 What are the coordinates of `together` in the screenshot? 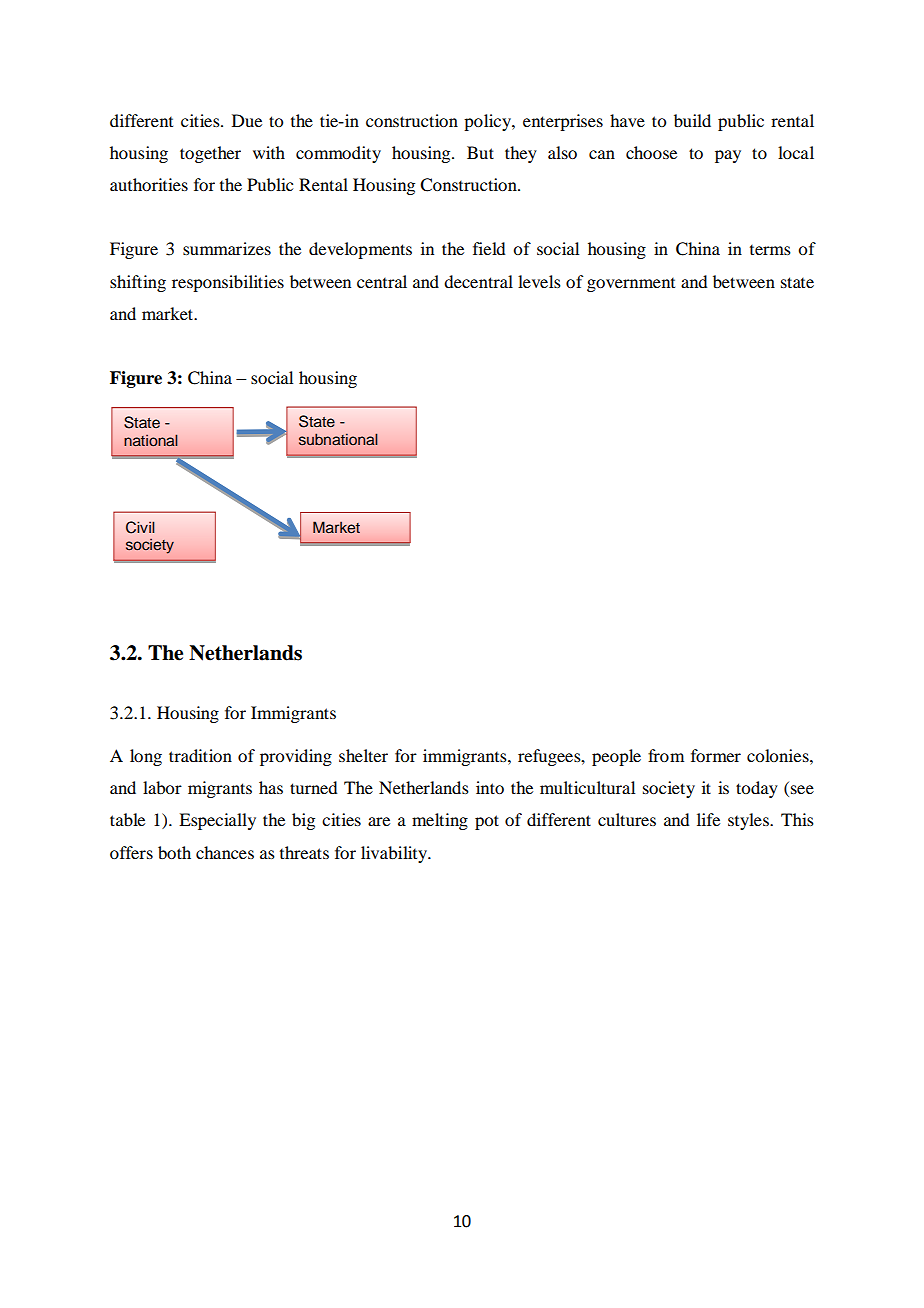 It's located at (210, 154).
